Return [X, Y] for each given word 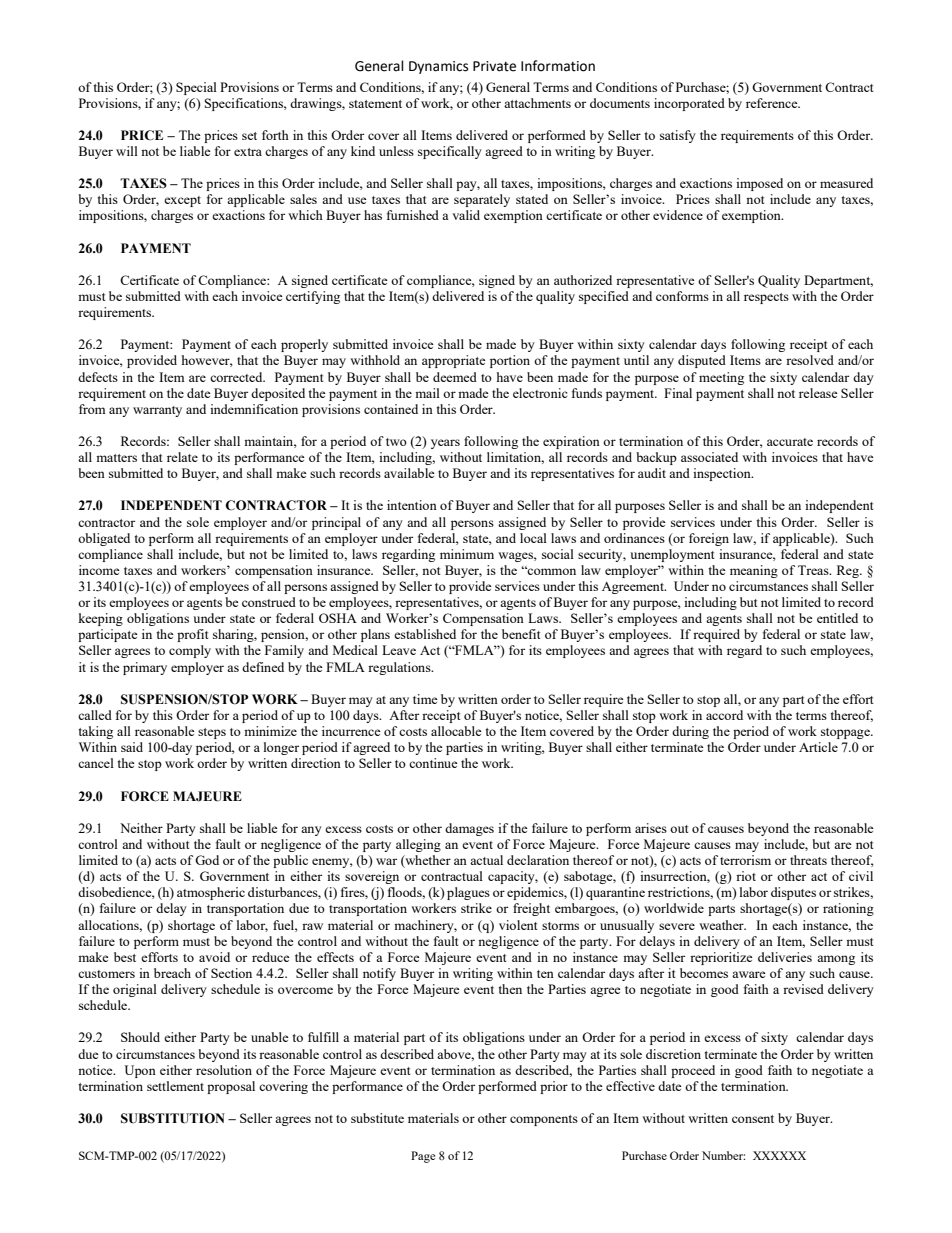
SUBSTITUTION [173, 1118]
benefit [521, 634]
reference [773, 103]
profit [192, 635]
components [544, 1120]
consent [753, 1119]
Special [196, 88]
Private [494, 66]
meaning [754, 571]
